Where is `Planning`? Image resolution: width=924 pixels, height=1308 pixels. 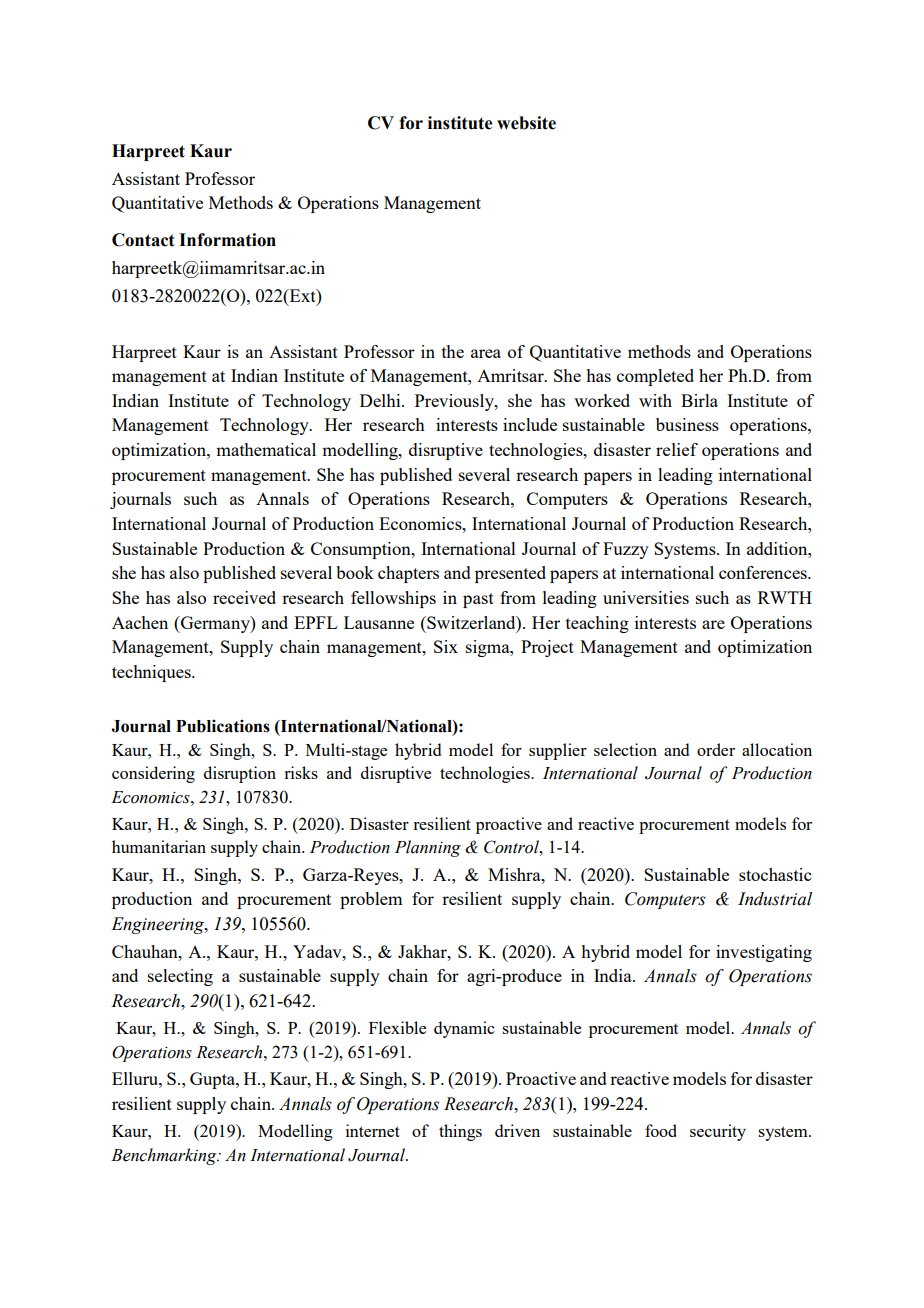
Planning is located at coordinates (428, 848).
